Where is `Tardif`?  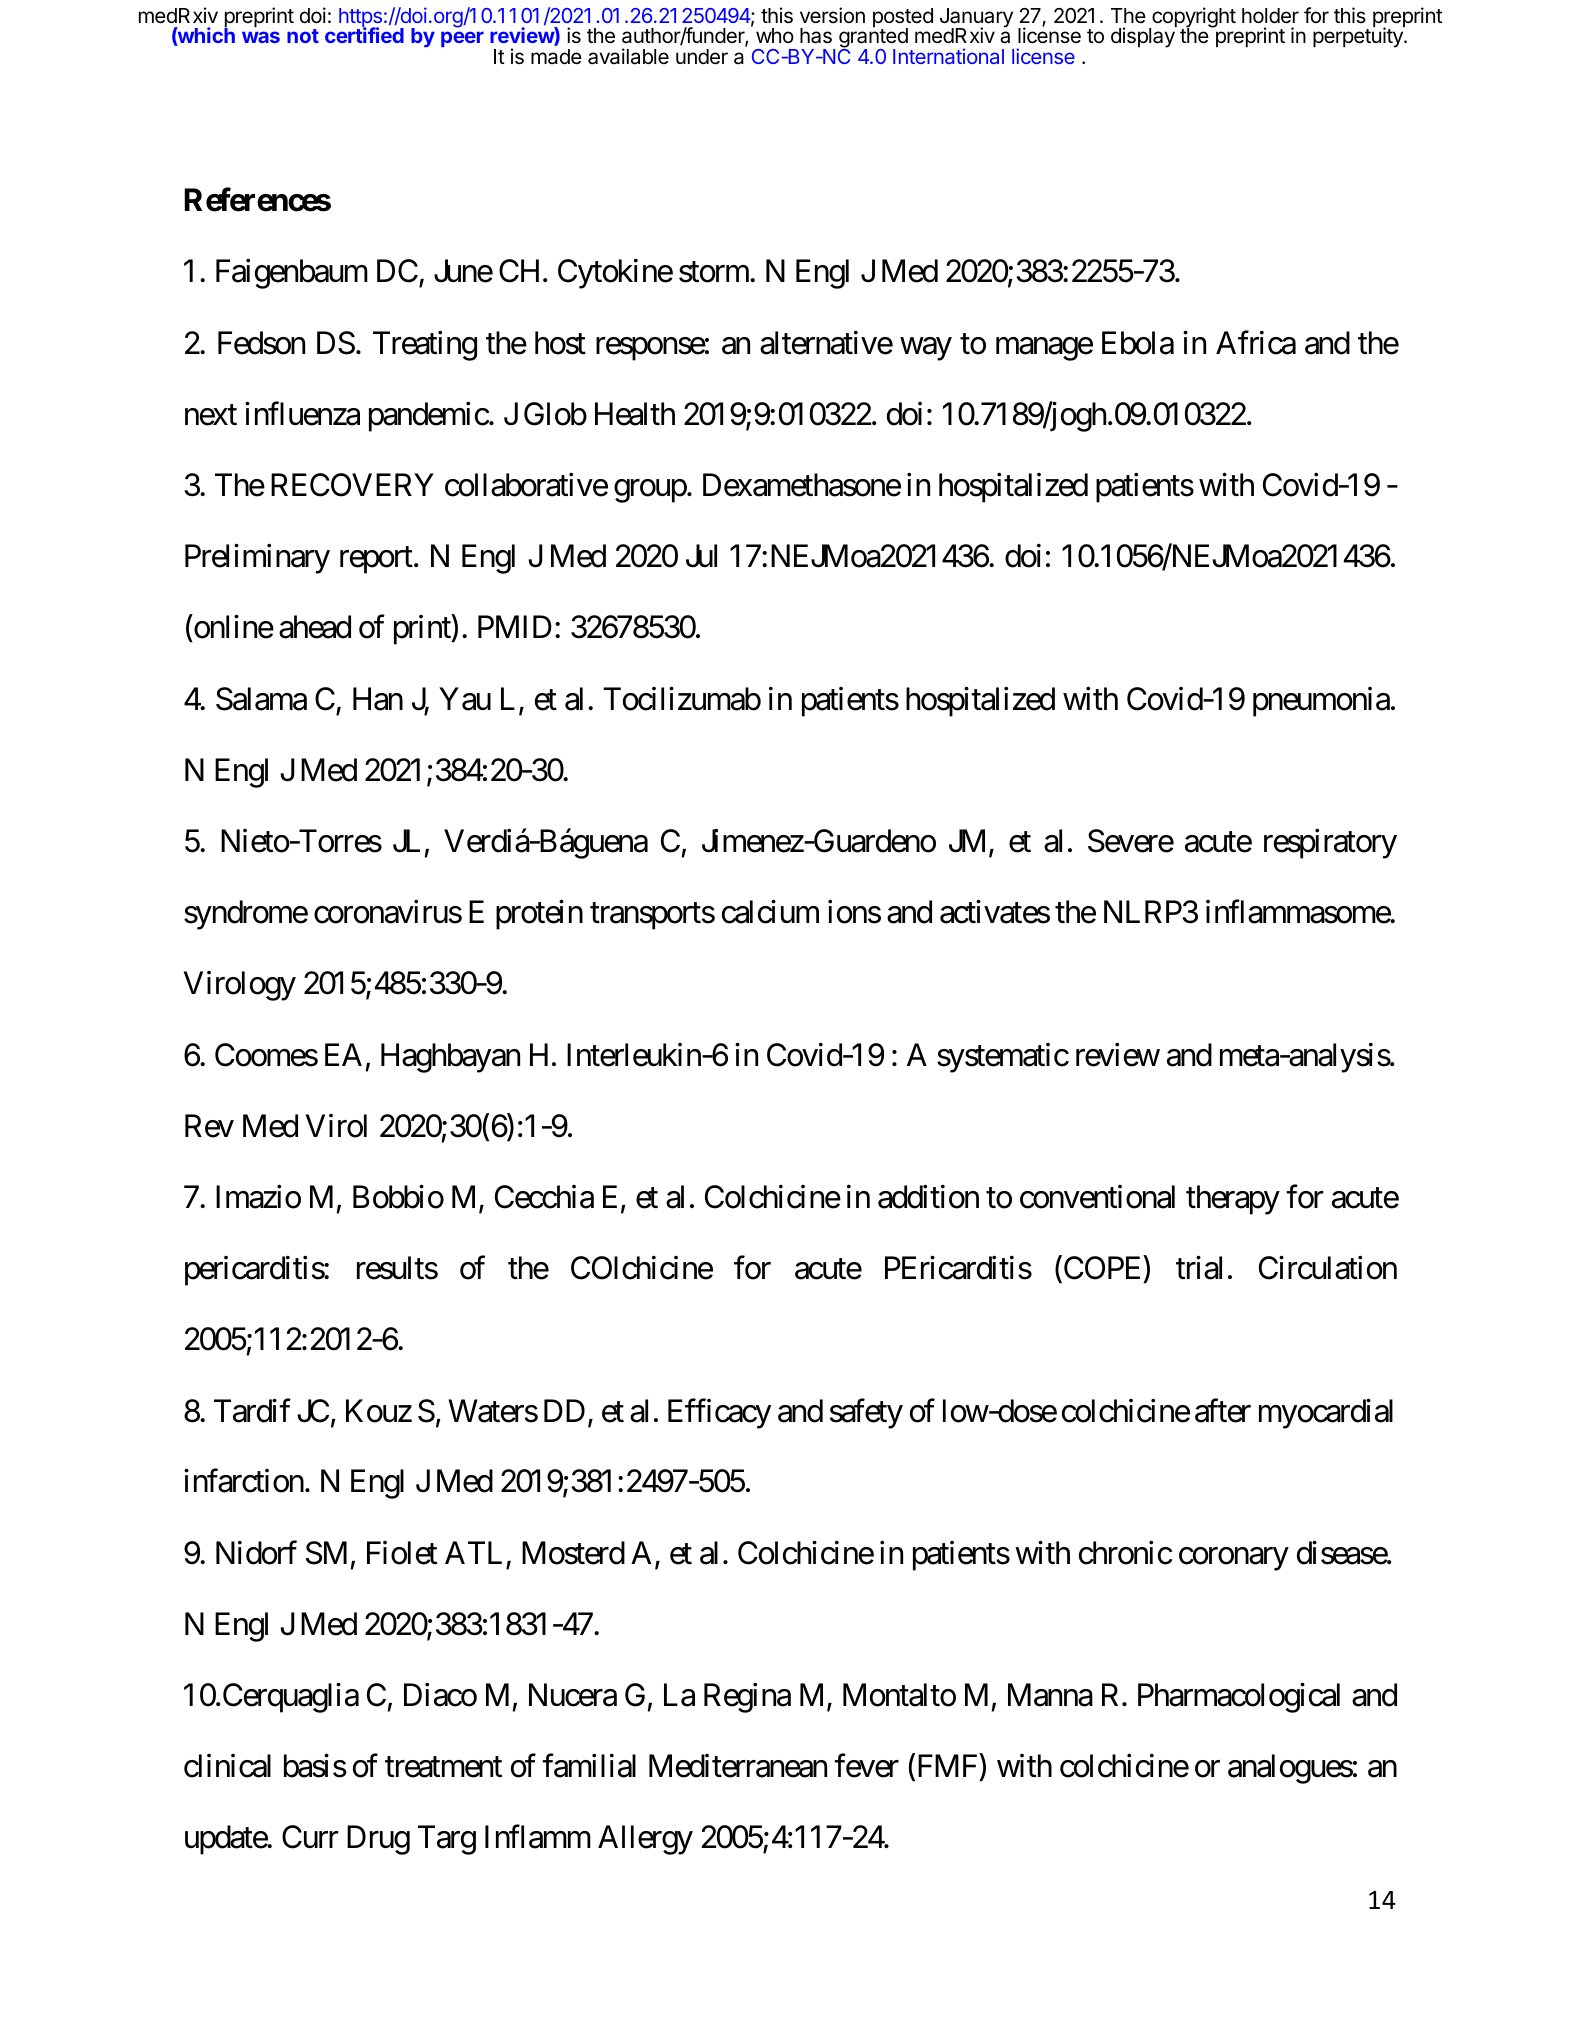
Tardif is located at coordinates (252, 1410).
